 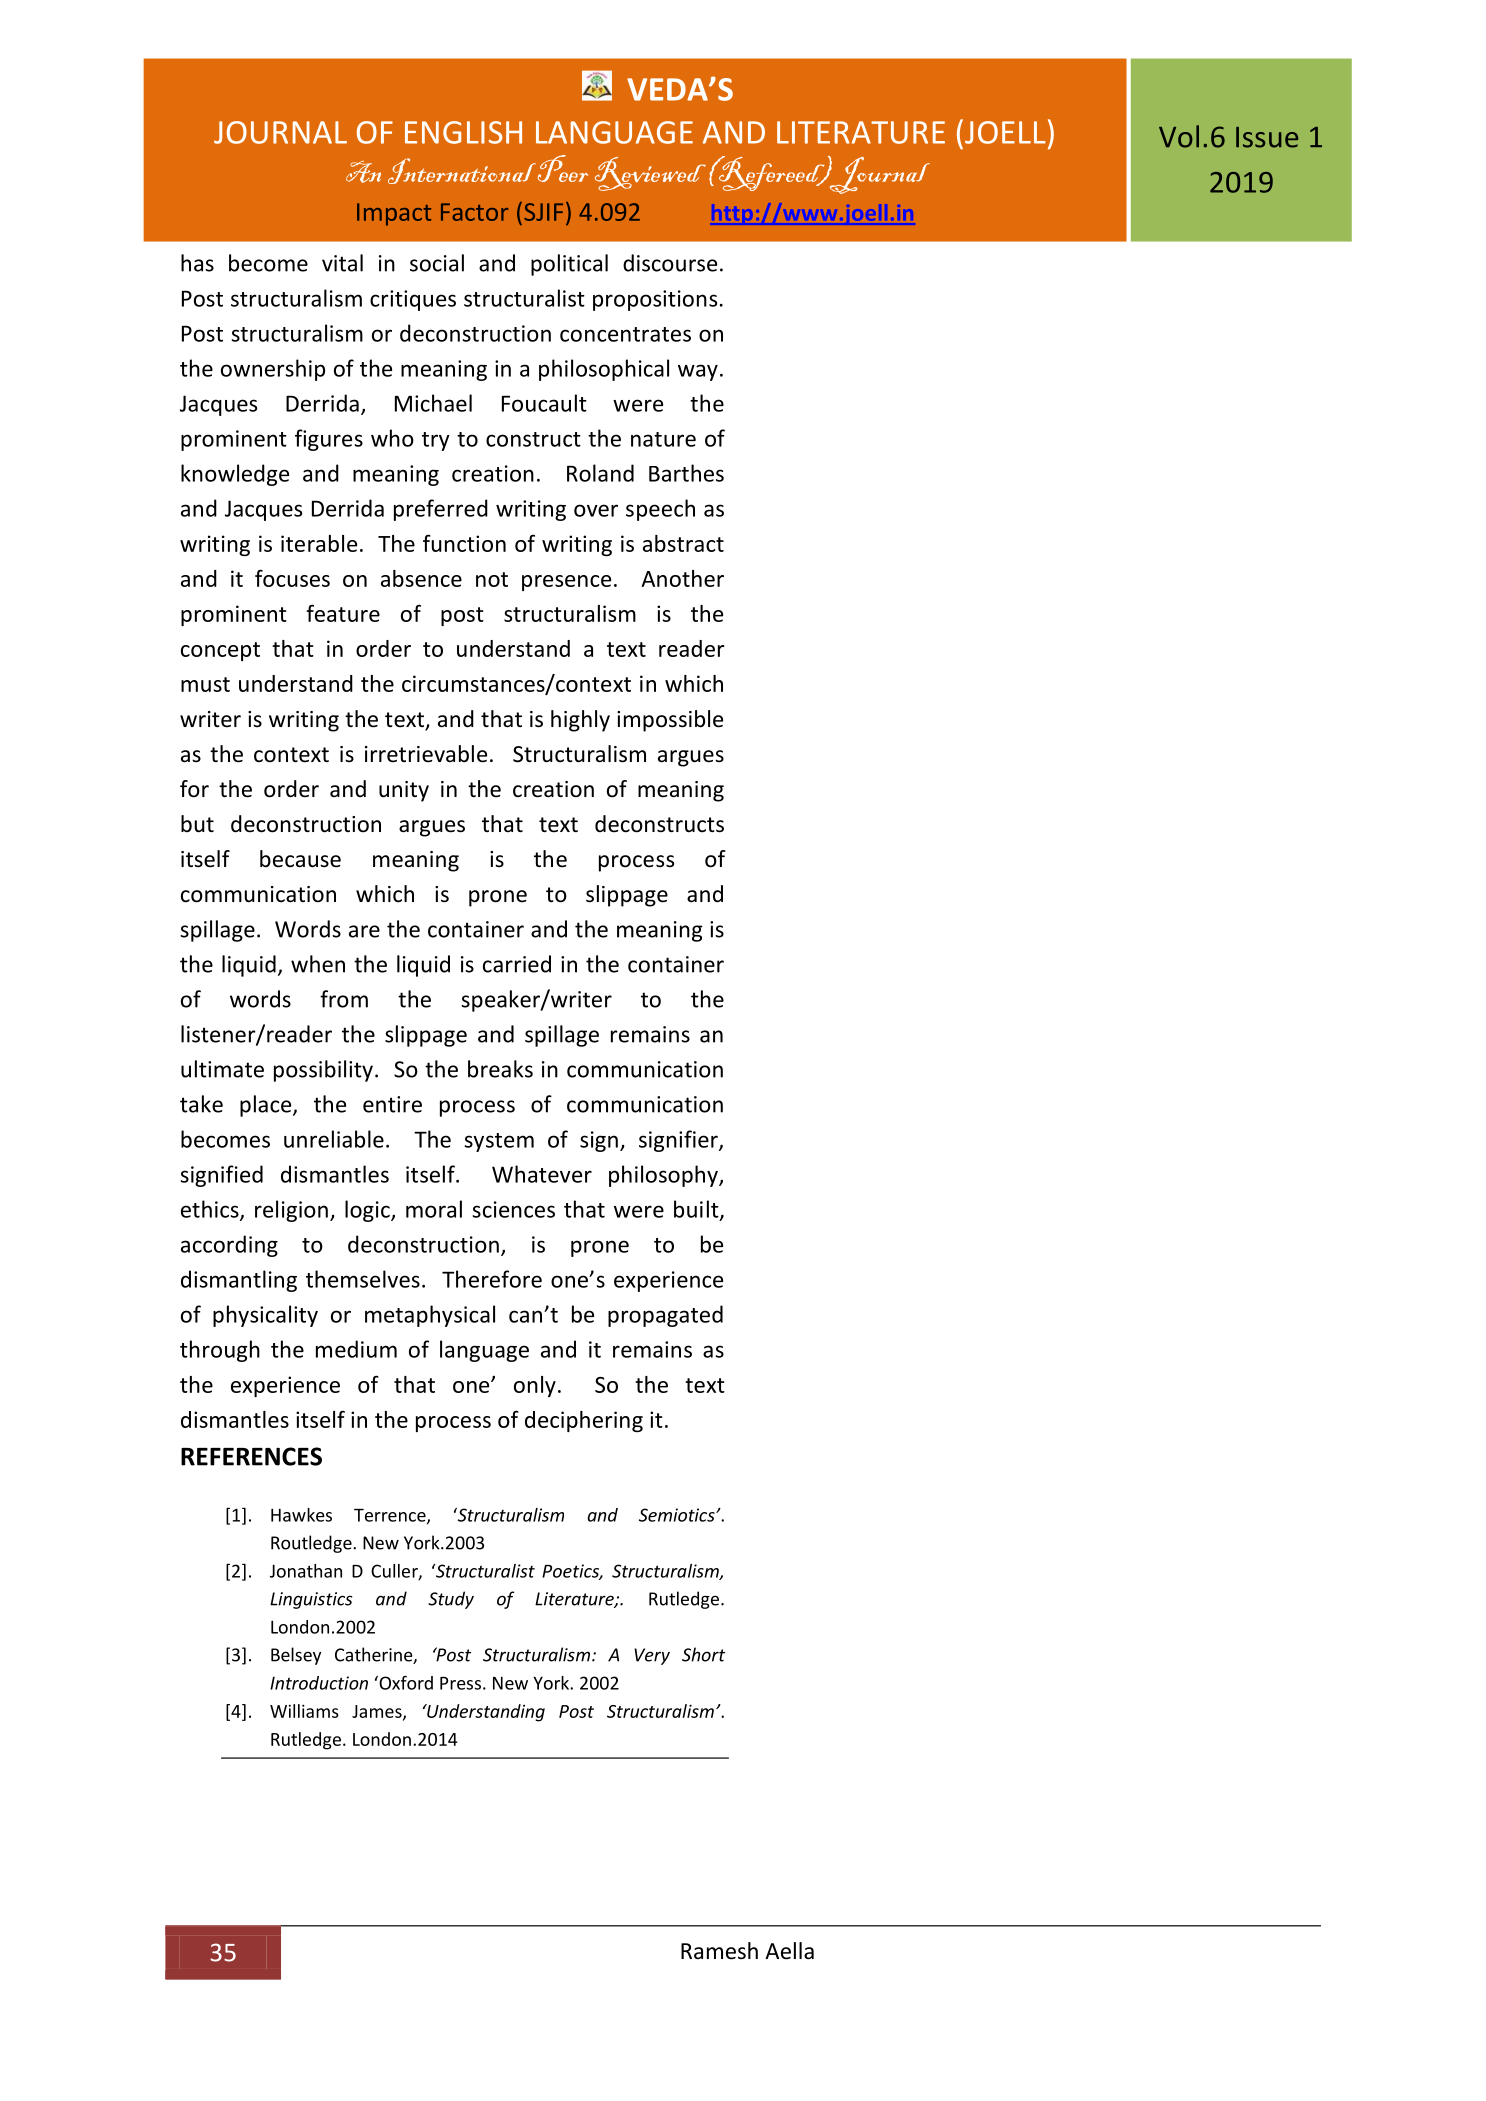 I want to click on Issue, so click(x=1267, y=137).
